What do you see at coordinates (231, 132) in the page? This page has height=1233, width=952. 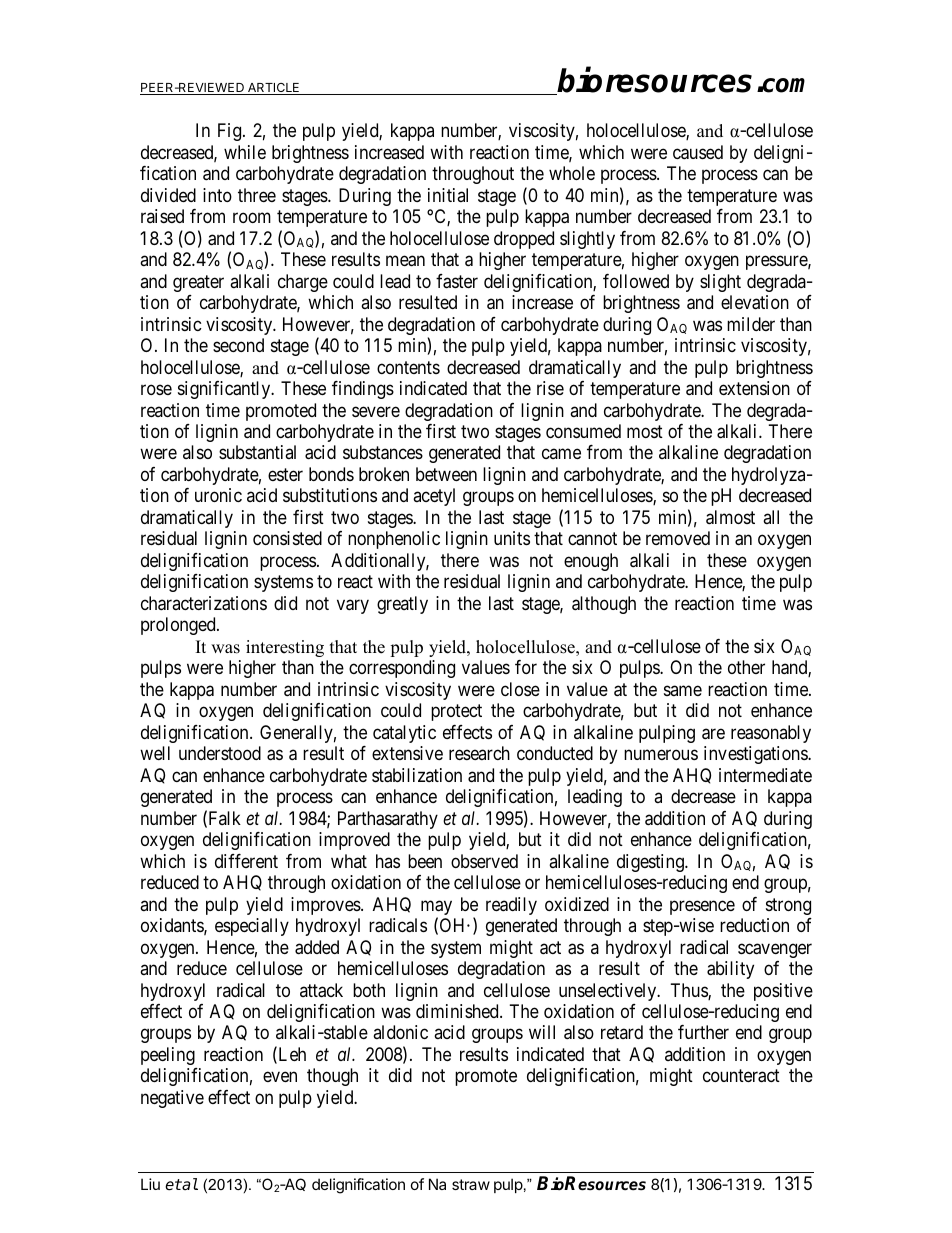 I see `Fig` at bounding box center [231, 132].
